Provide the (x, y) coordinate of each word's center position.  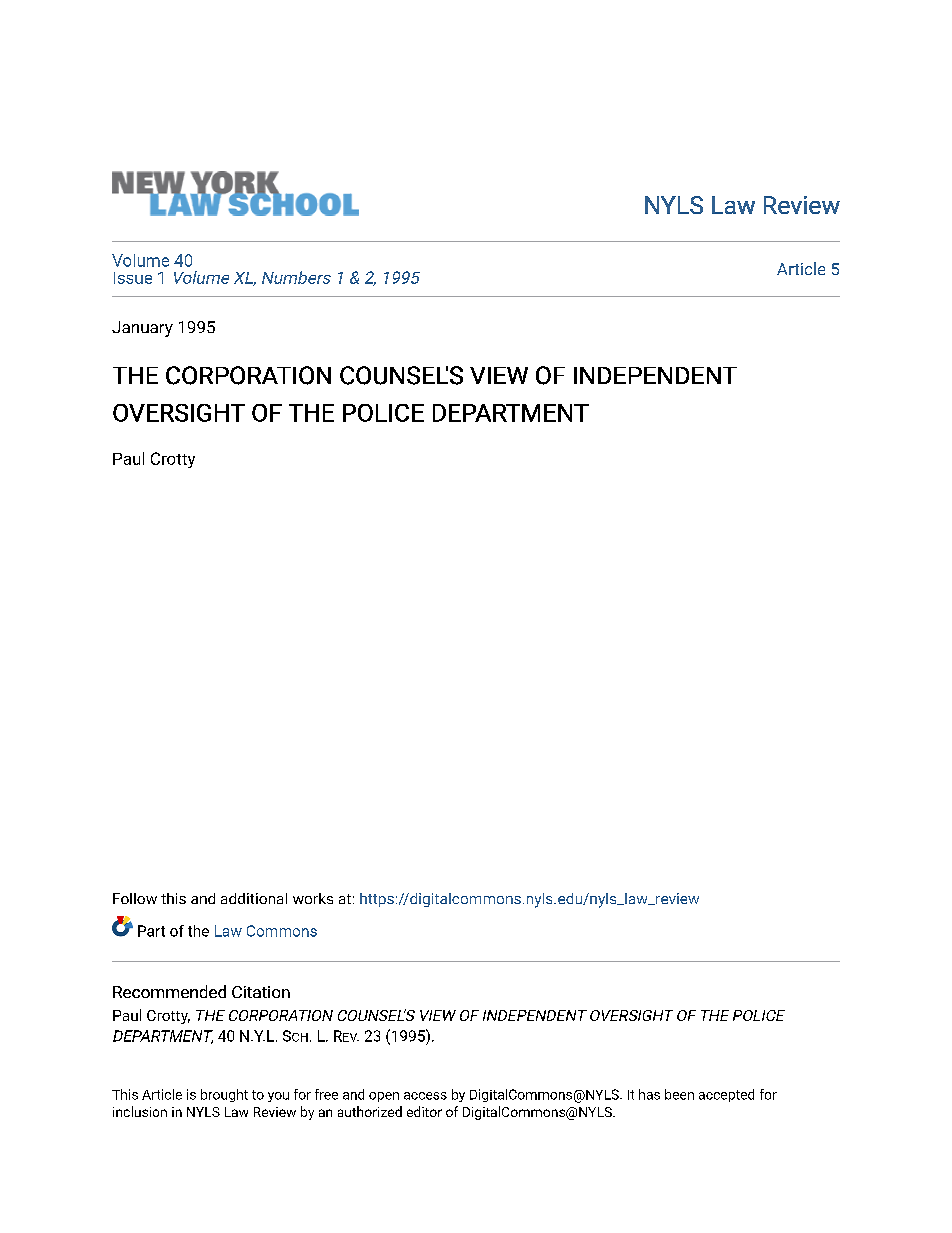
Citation (261, 992)
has (649, 1094)
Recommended (169, 991)
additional (254, 898)
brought (224, 1095)
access (425, 1096)
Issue (133, 278)
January (142, 329)
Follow (135, 898)
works (313, 898)
